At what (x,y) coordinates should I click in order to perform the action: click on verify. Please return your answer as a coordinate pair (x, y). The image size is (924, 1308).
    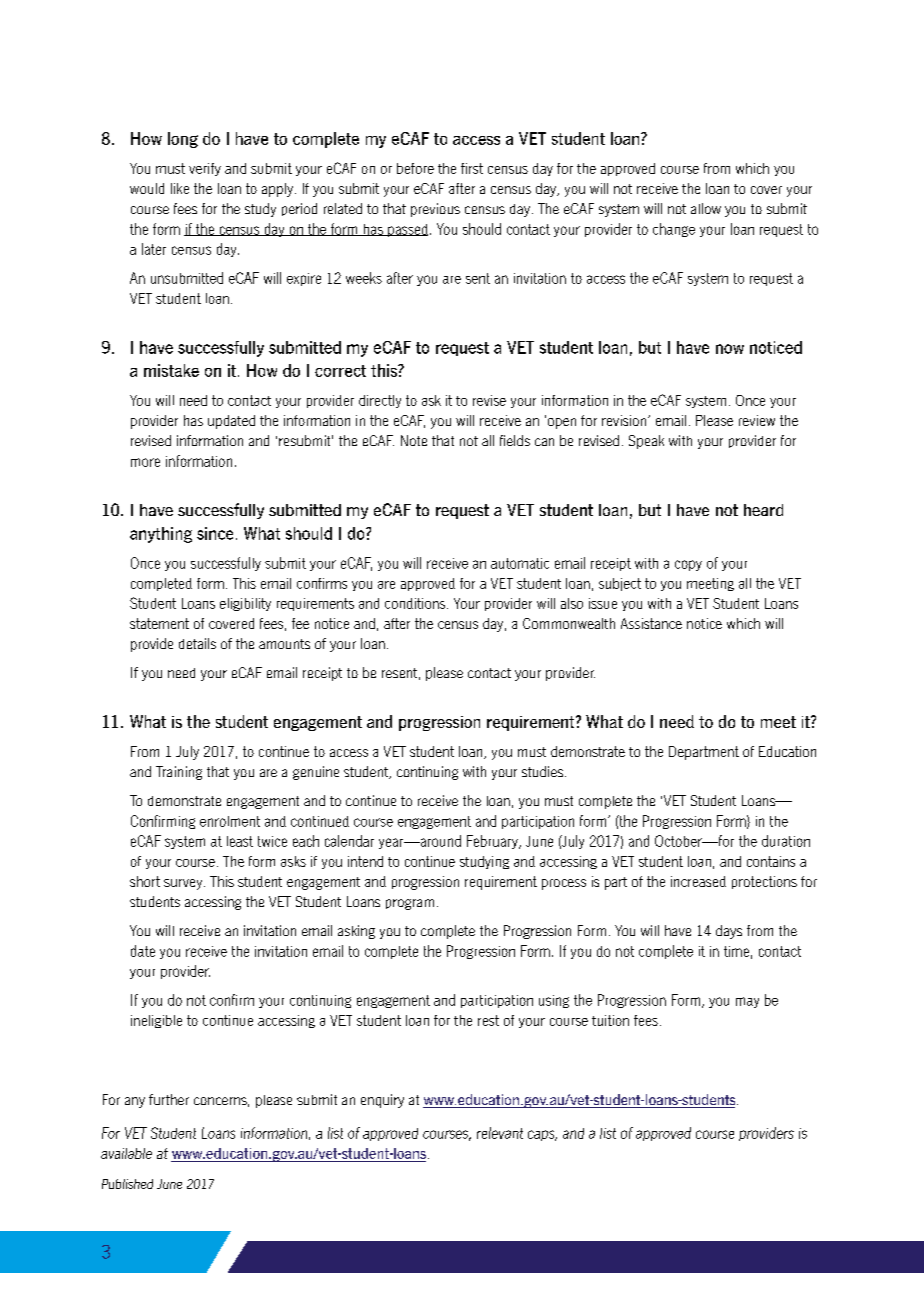
    Looking at the image, I should click on (205, 169).
